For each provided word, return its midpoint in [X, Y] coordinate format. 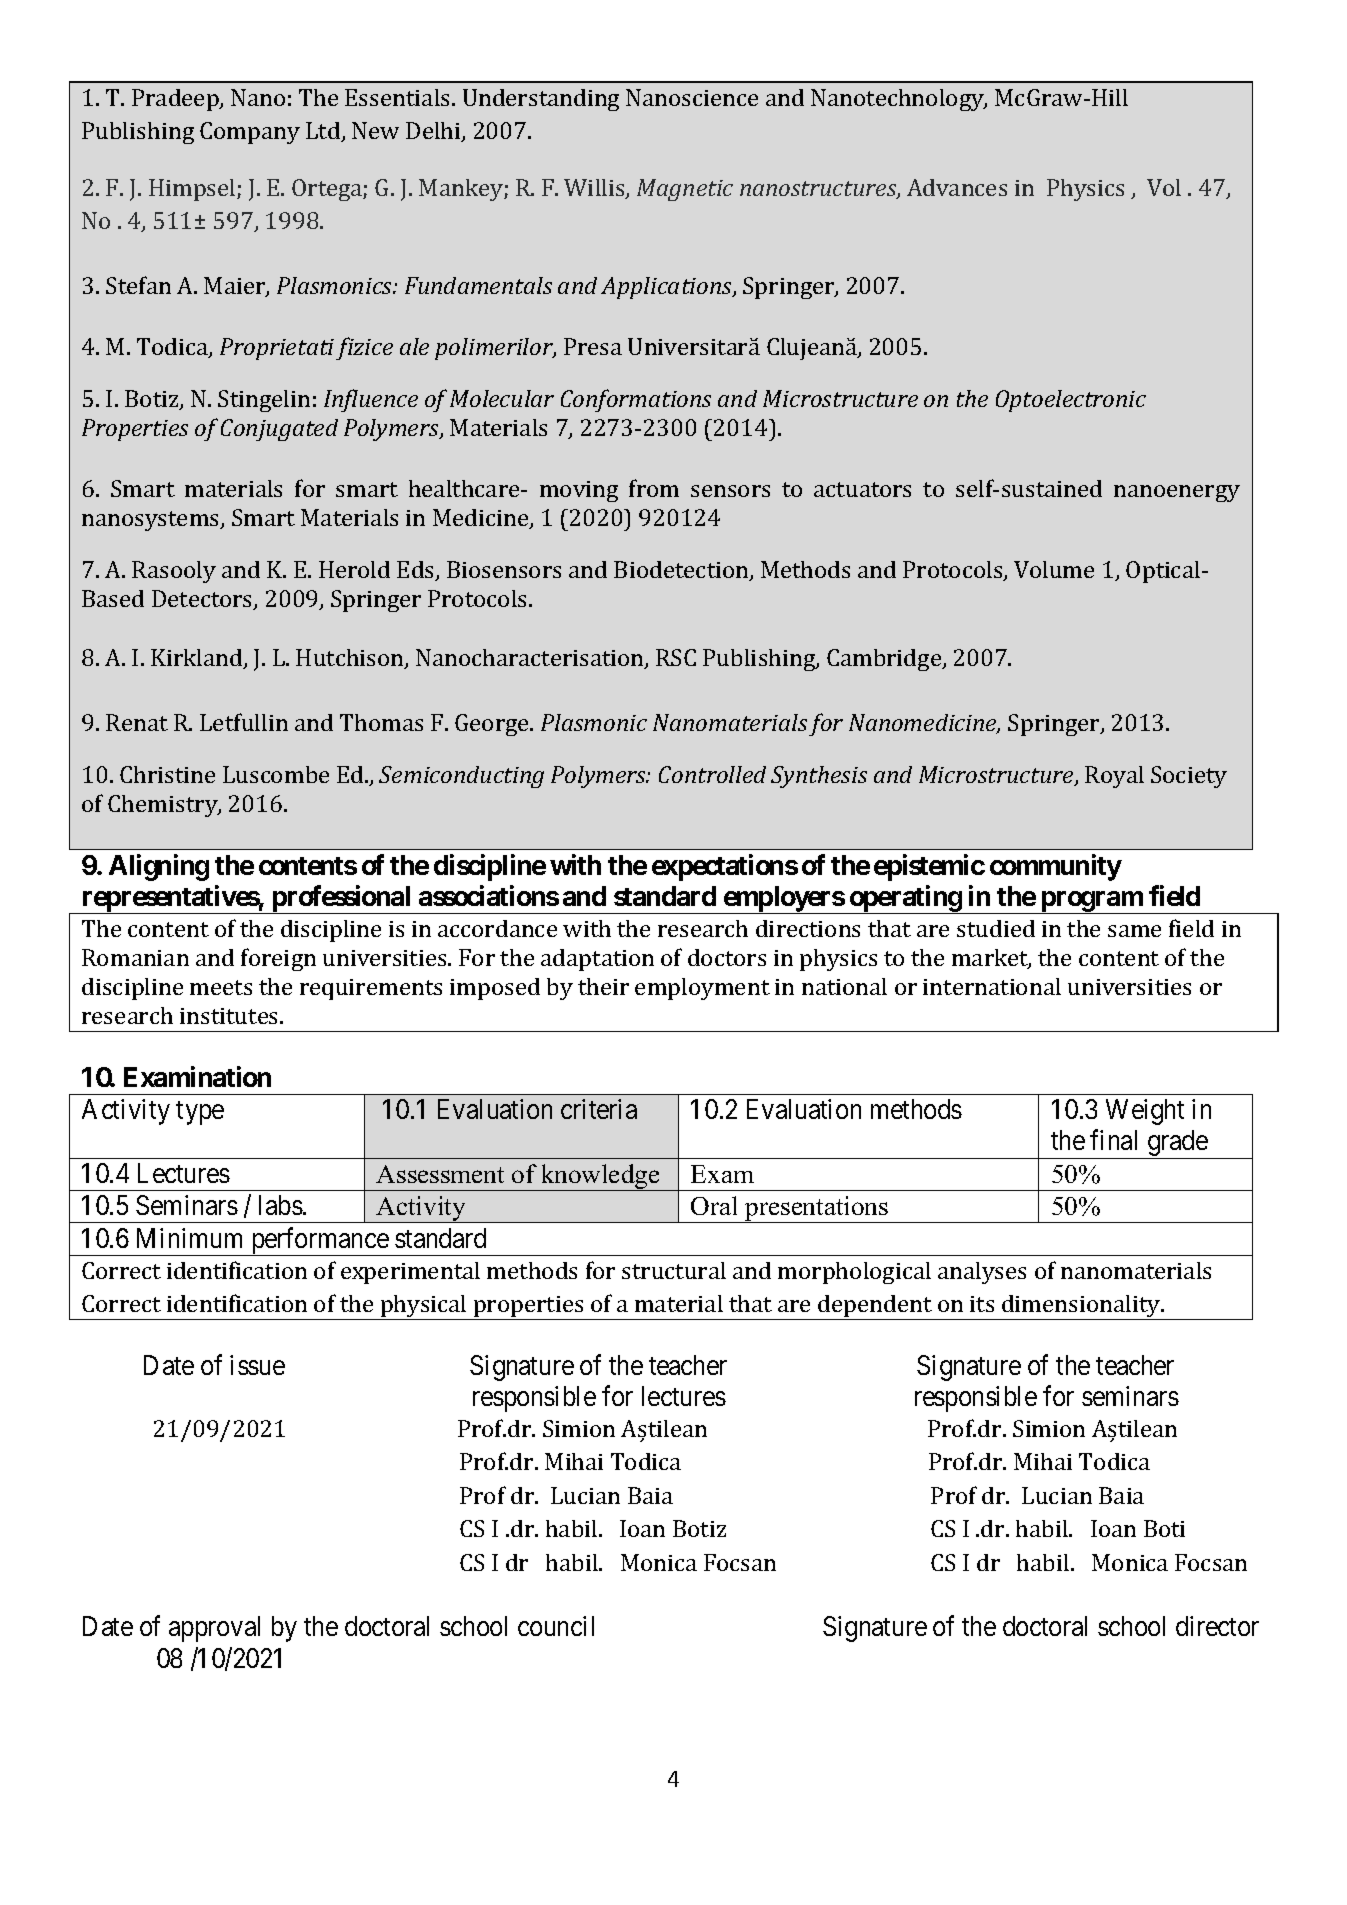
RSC [676, 657]
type [200, 1113]
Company [250, 133]
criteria [599, 1109]
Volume [1054, 569]
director [1217, 1626]
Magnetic [685, 190]
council [556, 1626]
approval [214, 1629]
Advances [957, 187]
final [1113, 1140]
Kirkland [198, 659]
